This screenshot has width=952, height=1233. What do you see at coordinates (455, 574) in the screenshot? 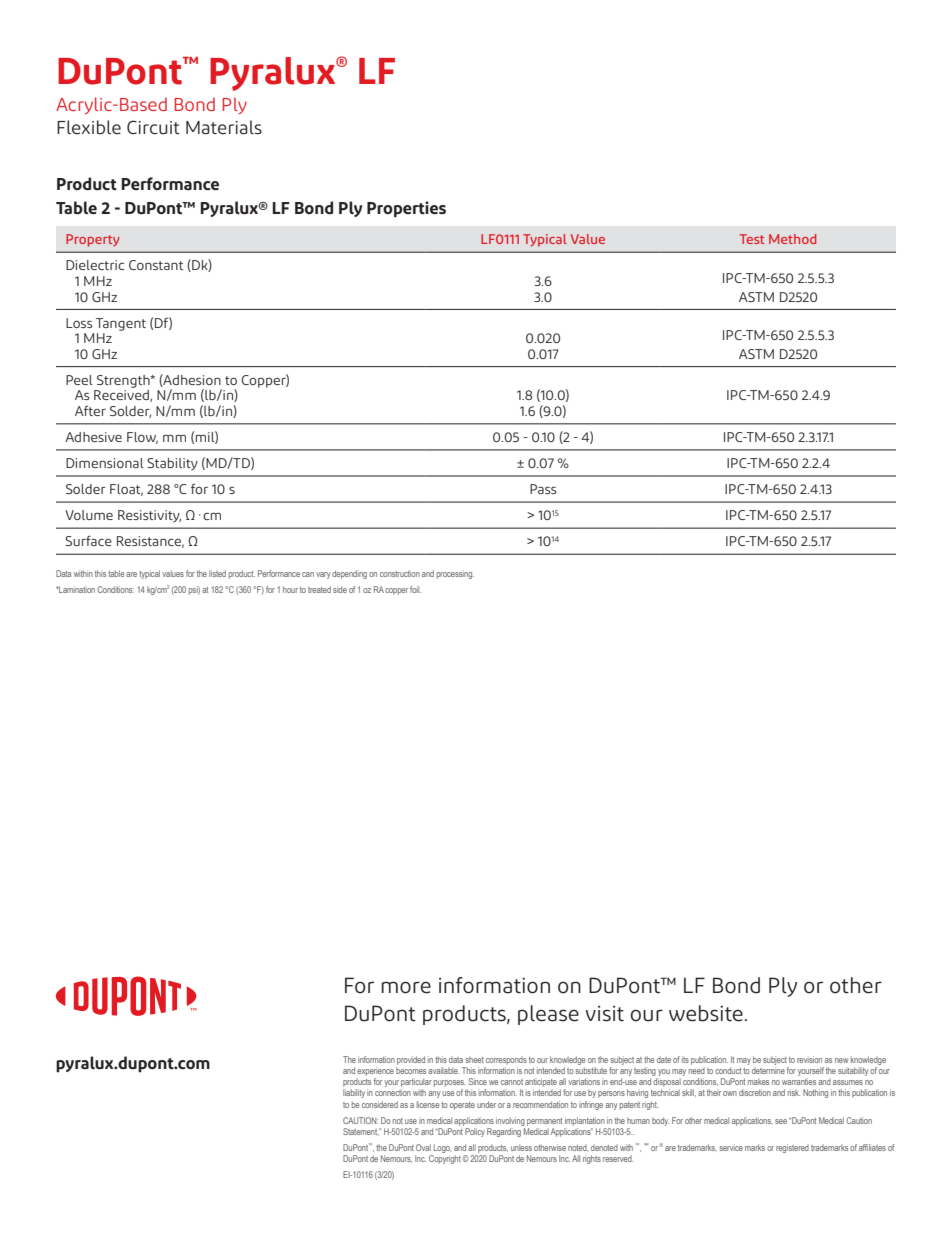
I see `processing` at bounding box center [455, 574].
